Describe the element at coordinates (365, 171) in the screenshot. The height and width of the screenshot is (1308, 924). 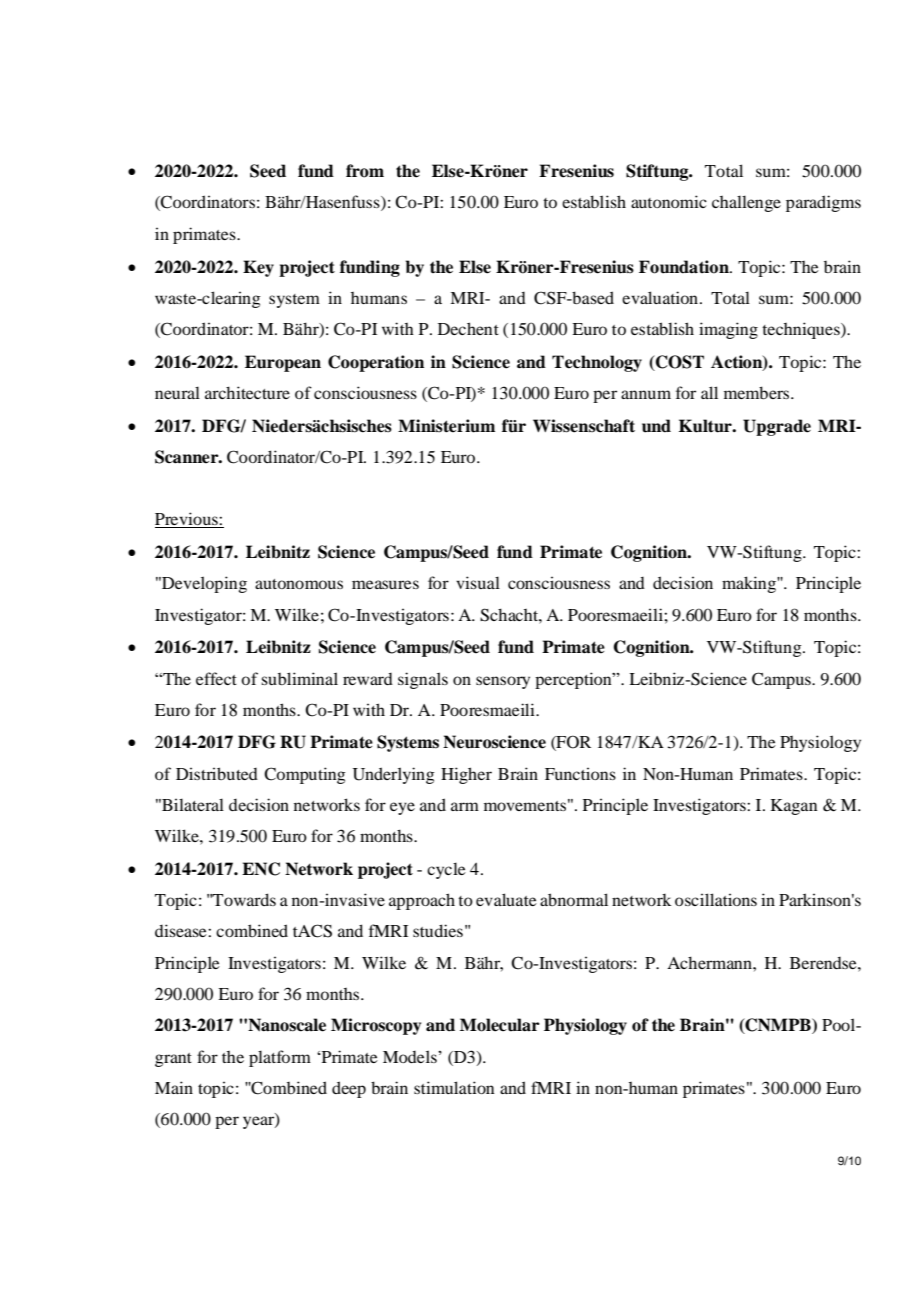
I see `from` at that location.
